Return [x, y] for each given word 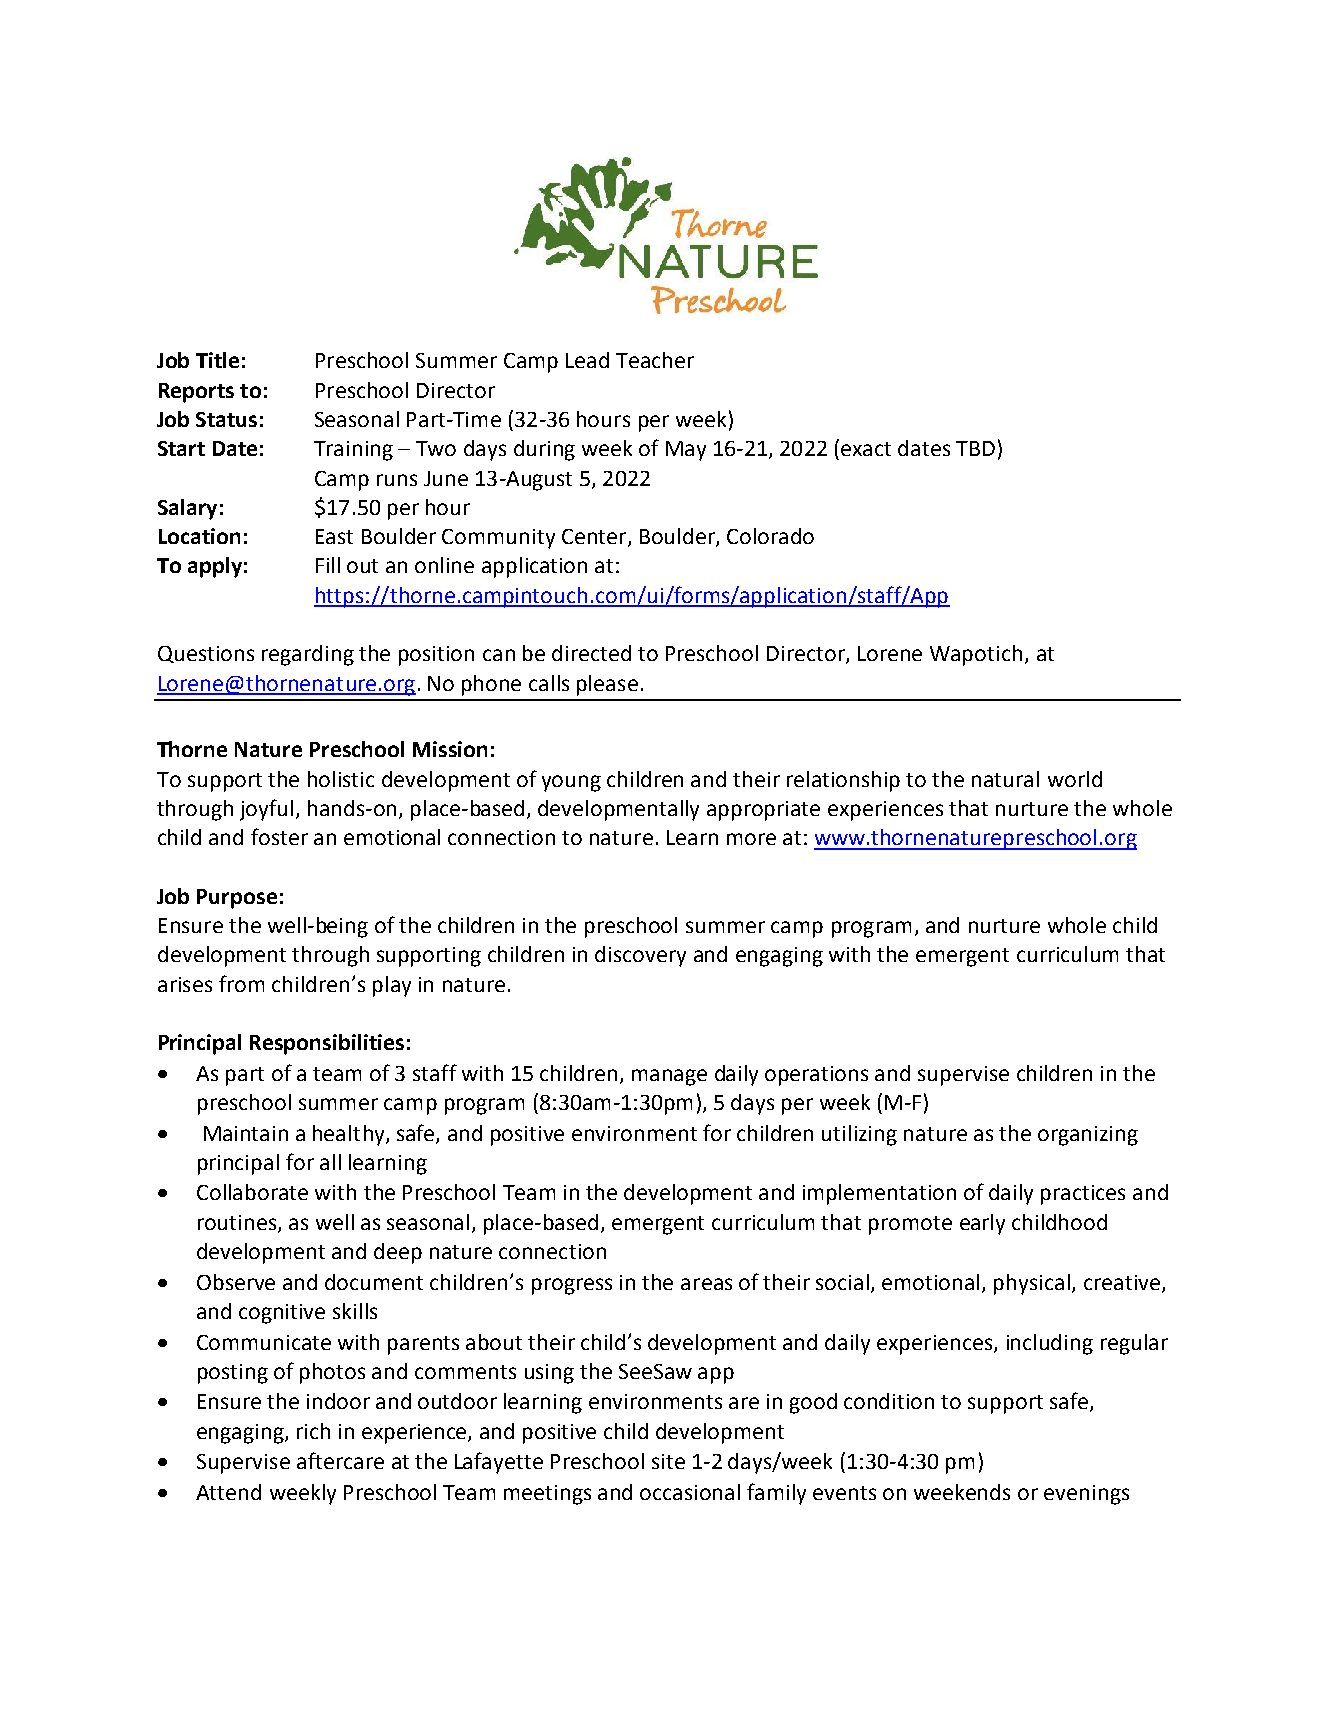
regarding [308, 655]
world [1075, 779]
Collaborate [252, 1192]
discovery [640, 956]
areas [706, 1284]
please [607, 685]
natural [1005, 779]
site [668, 1461]
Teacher [655, 360]
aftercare [340, 1460]
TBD [975, 448]
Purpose [237, 899]
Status [226, 419]
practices [1083, 1195]
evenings [1086, 1495]
